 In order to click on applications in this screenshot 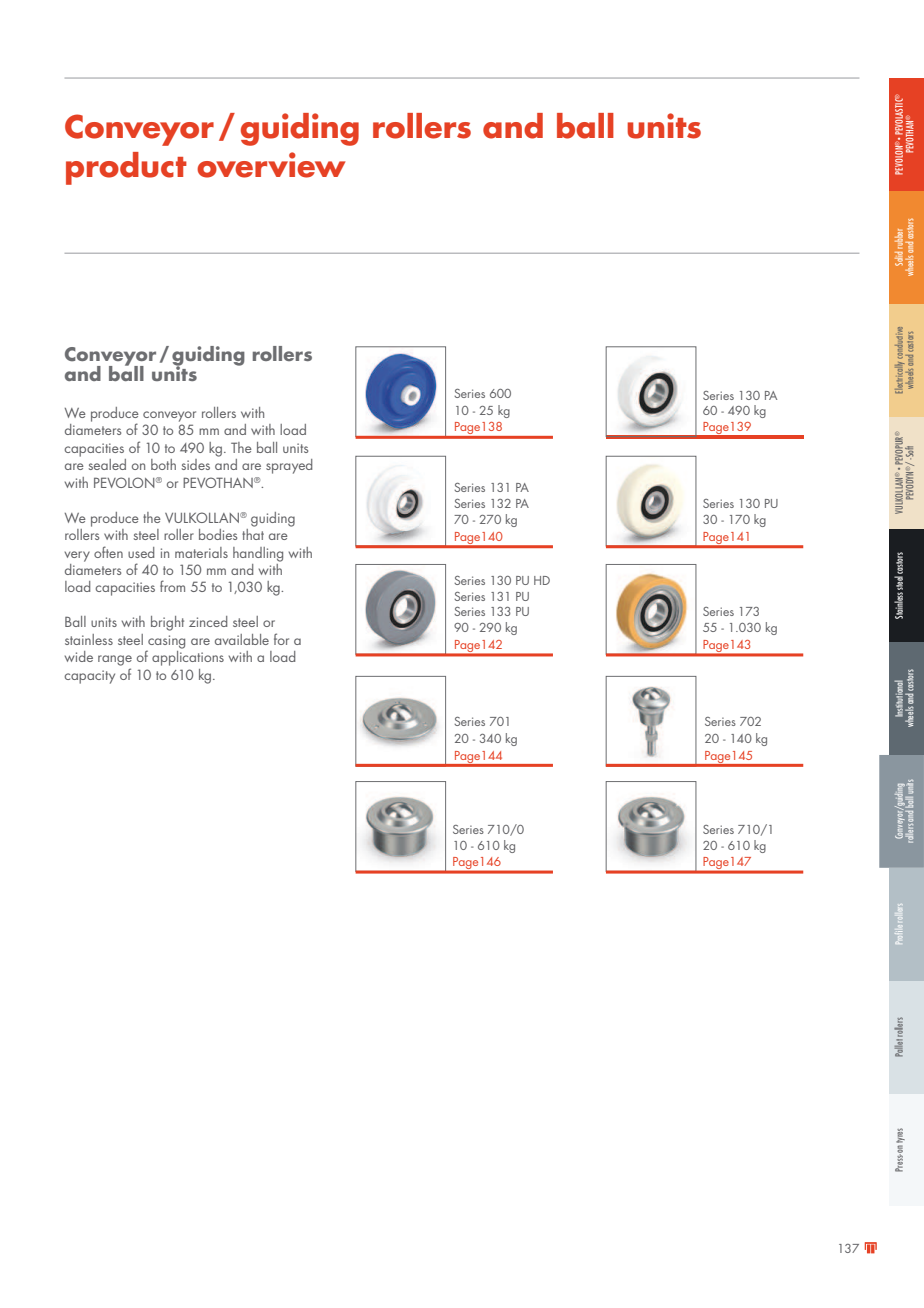, I will do `click(188, 657)`.
